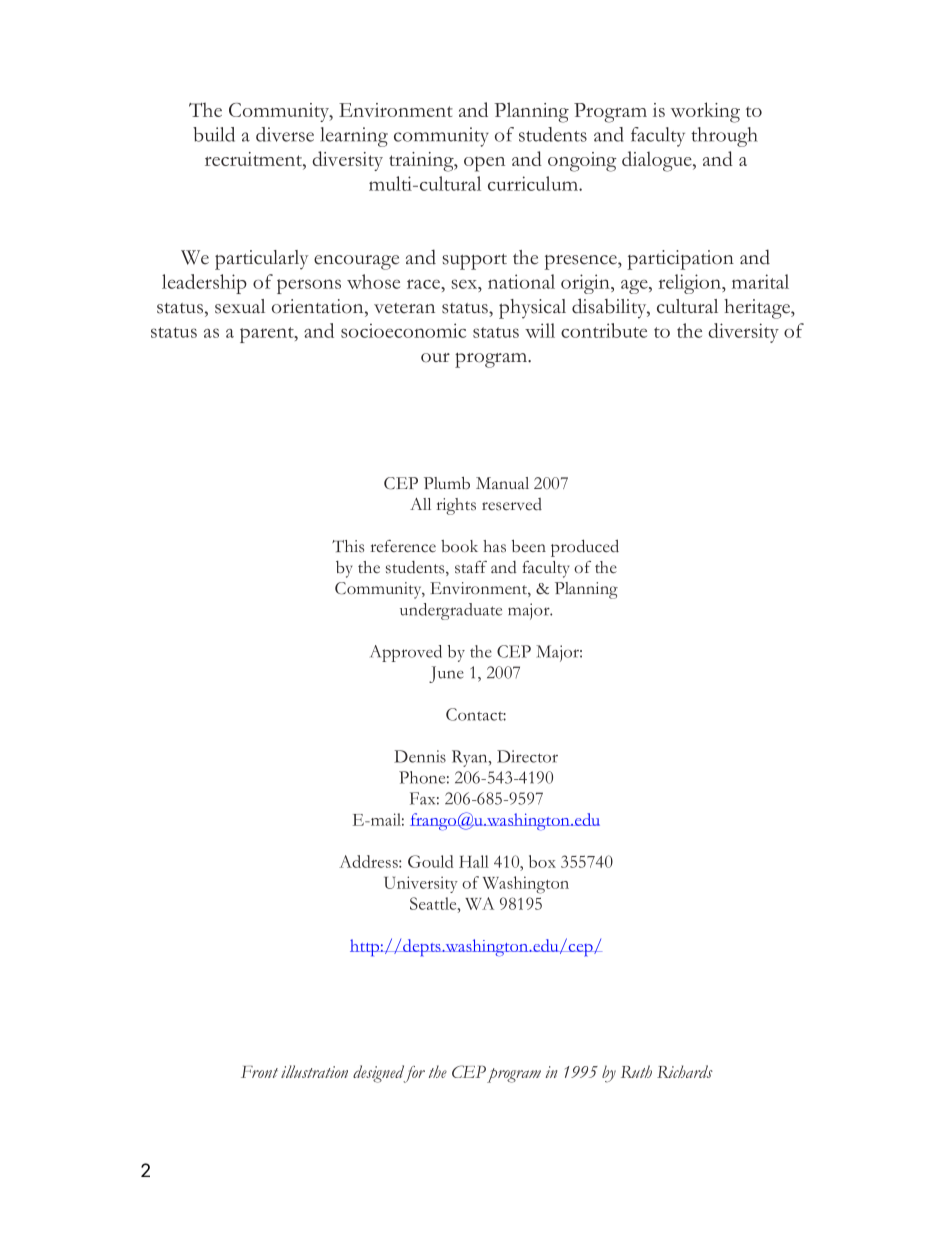  I want to click on produced, so click(585, 548).
